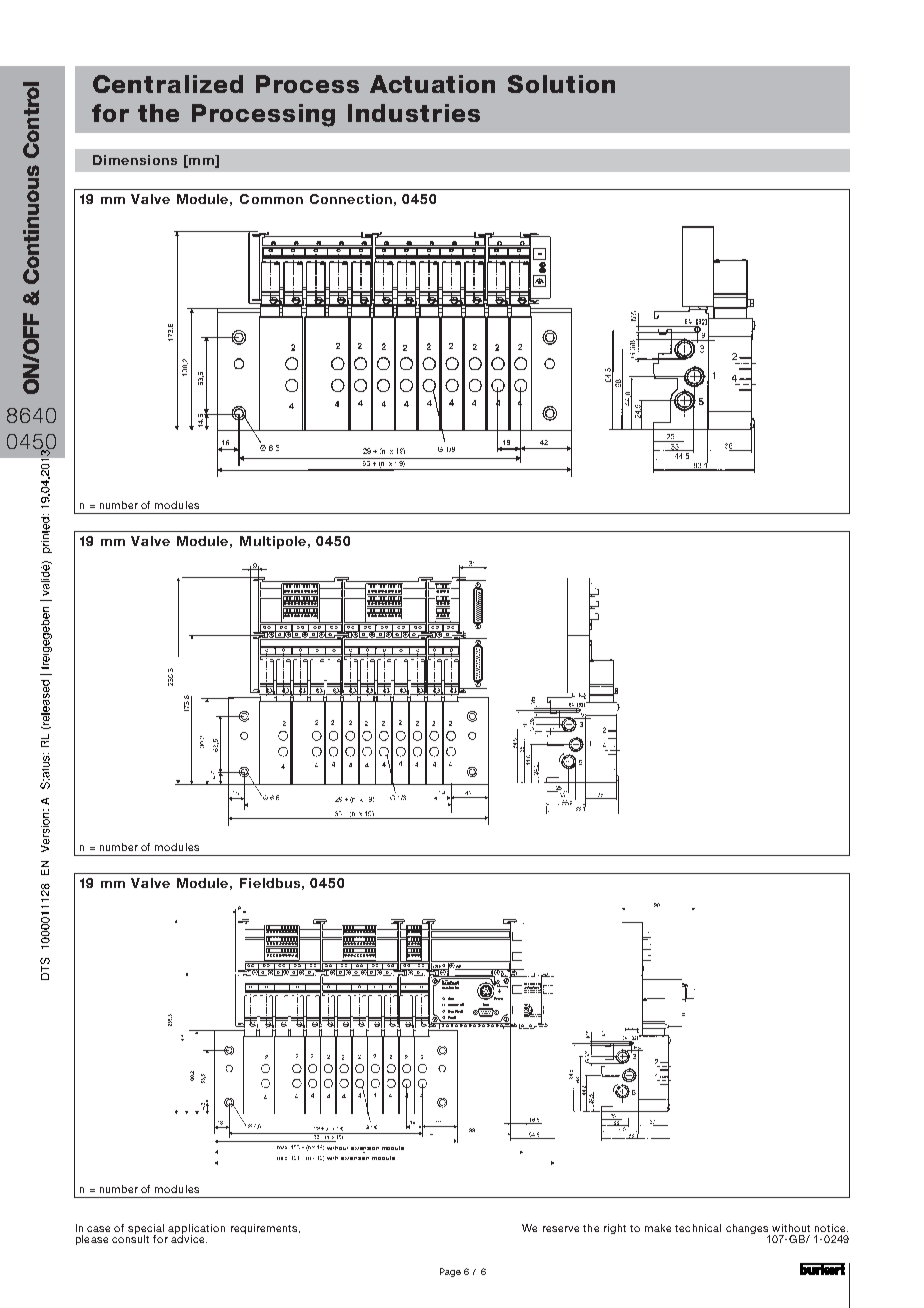 The image size is (924, 1308). I want to click on Centralized, so click(168, 84).
